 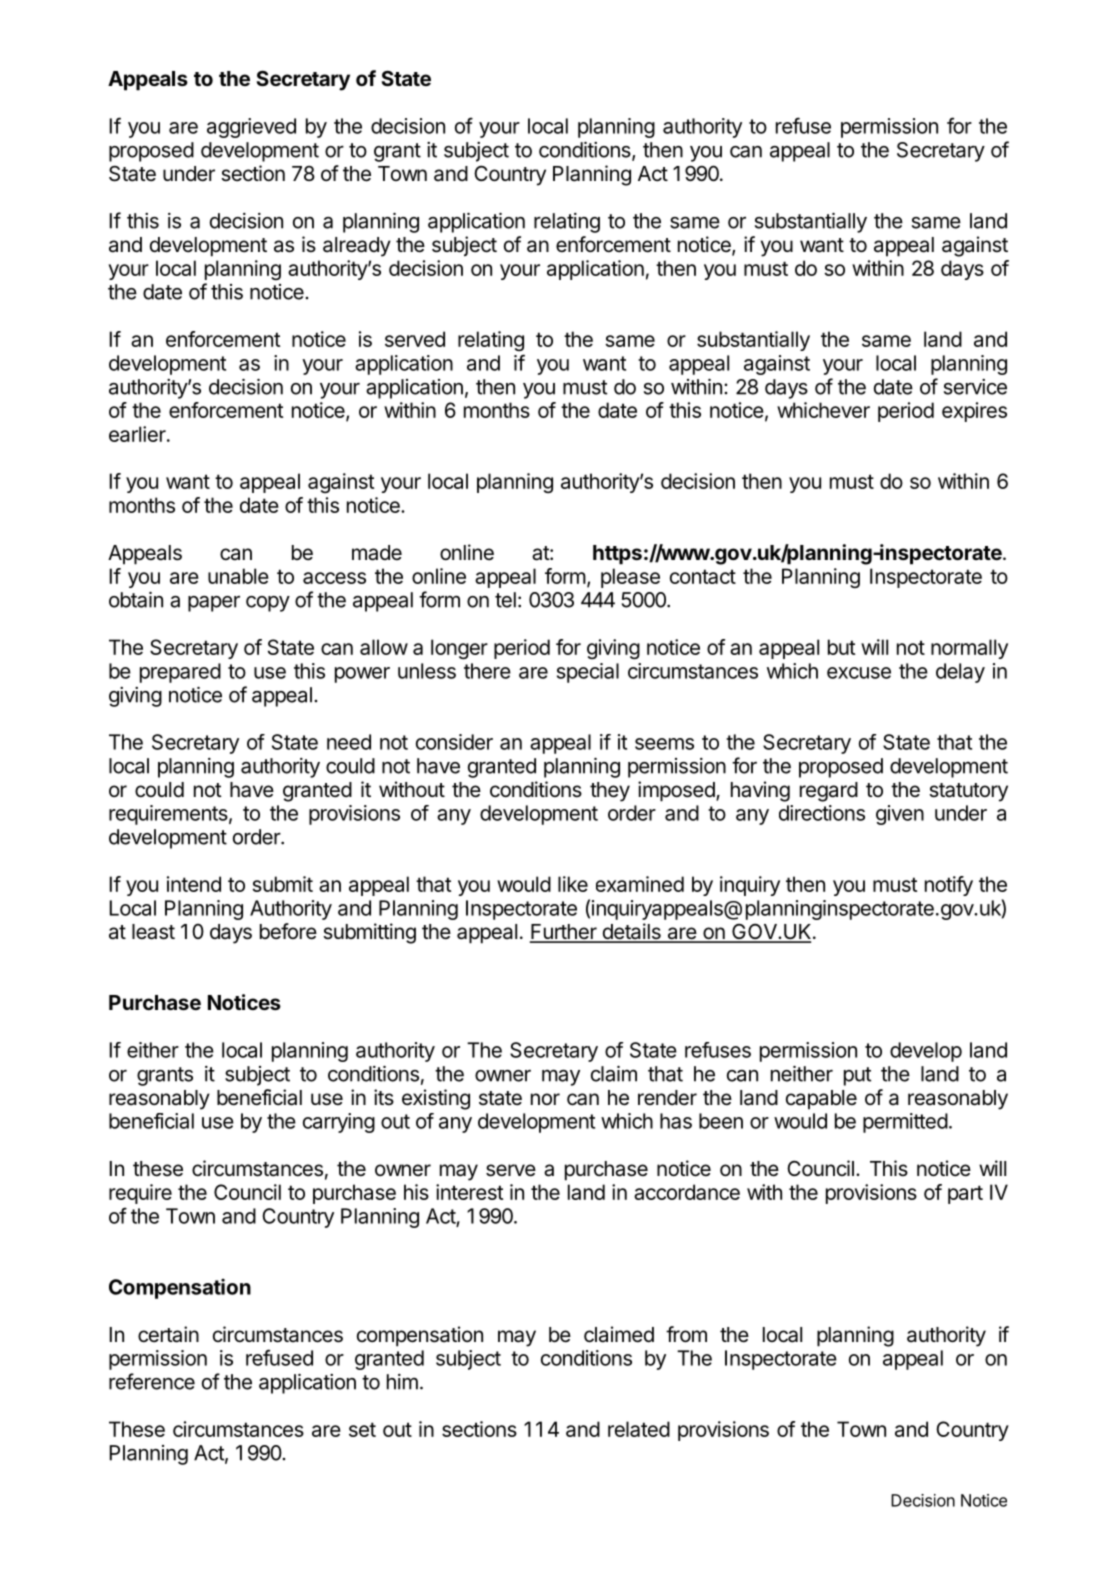 I want to click on already, so click(x=357, y=247).
